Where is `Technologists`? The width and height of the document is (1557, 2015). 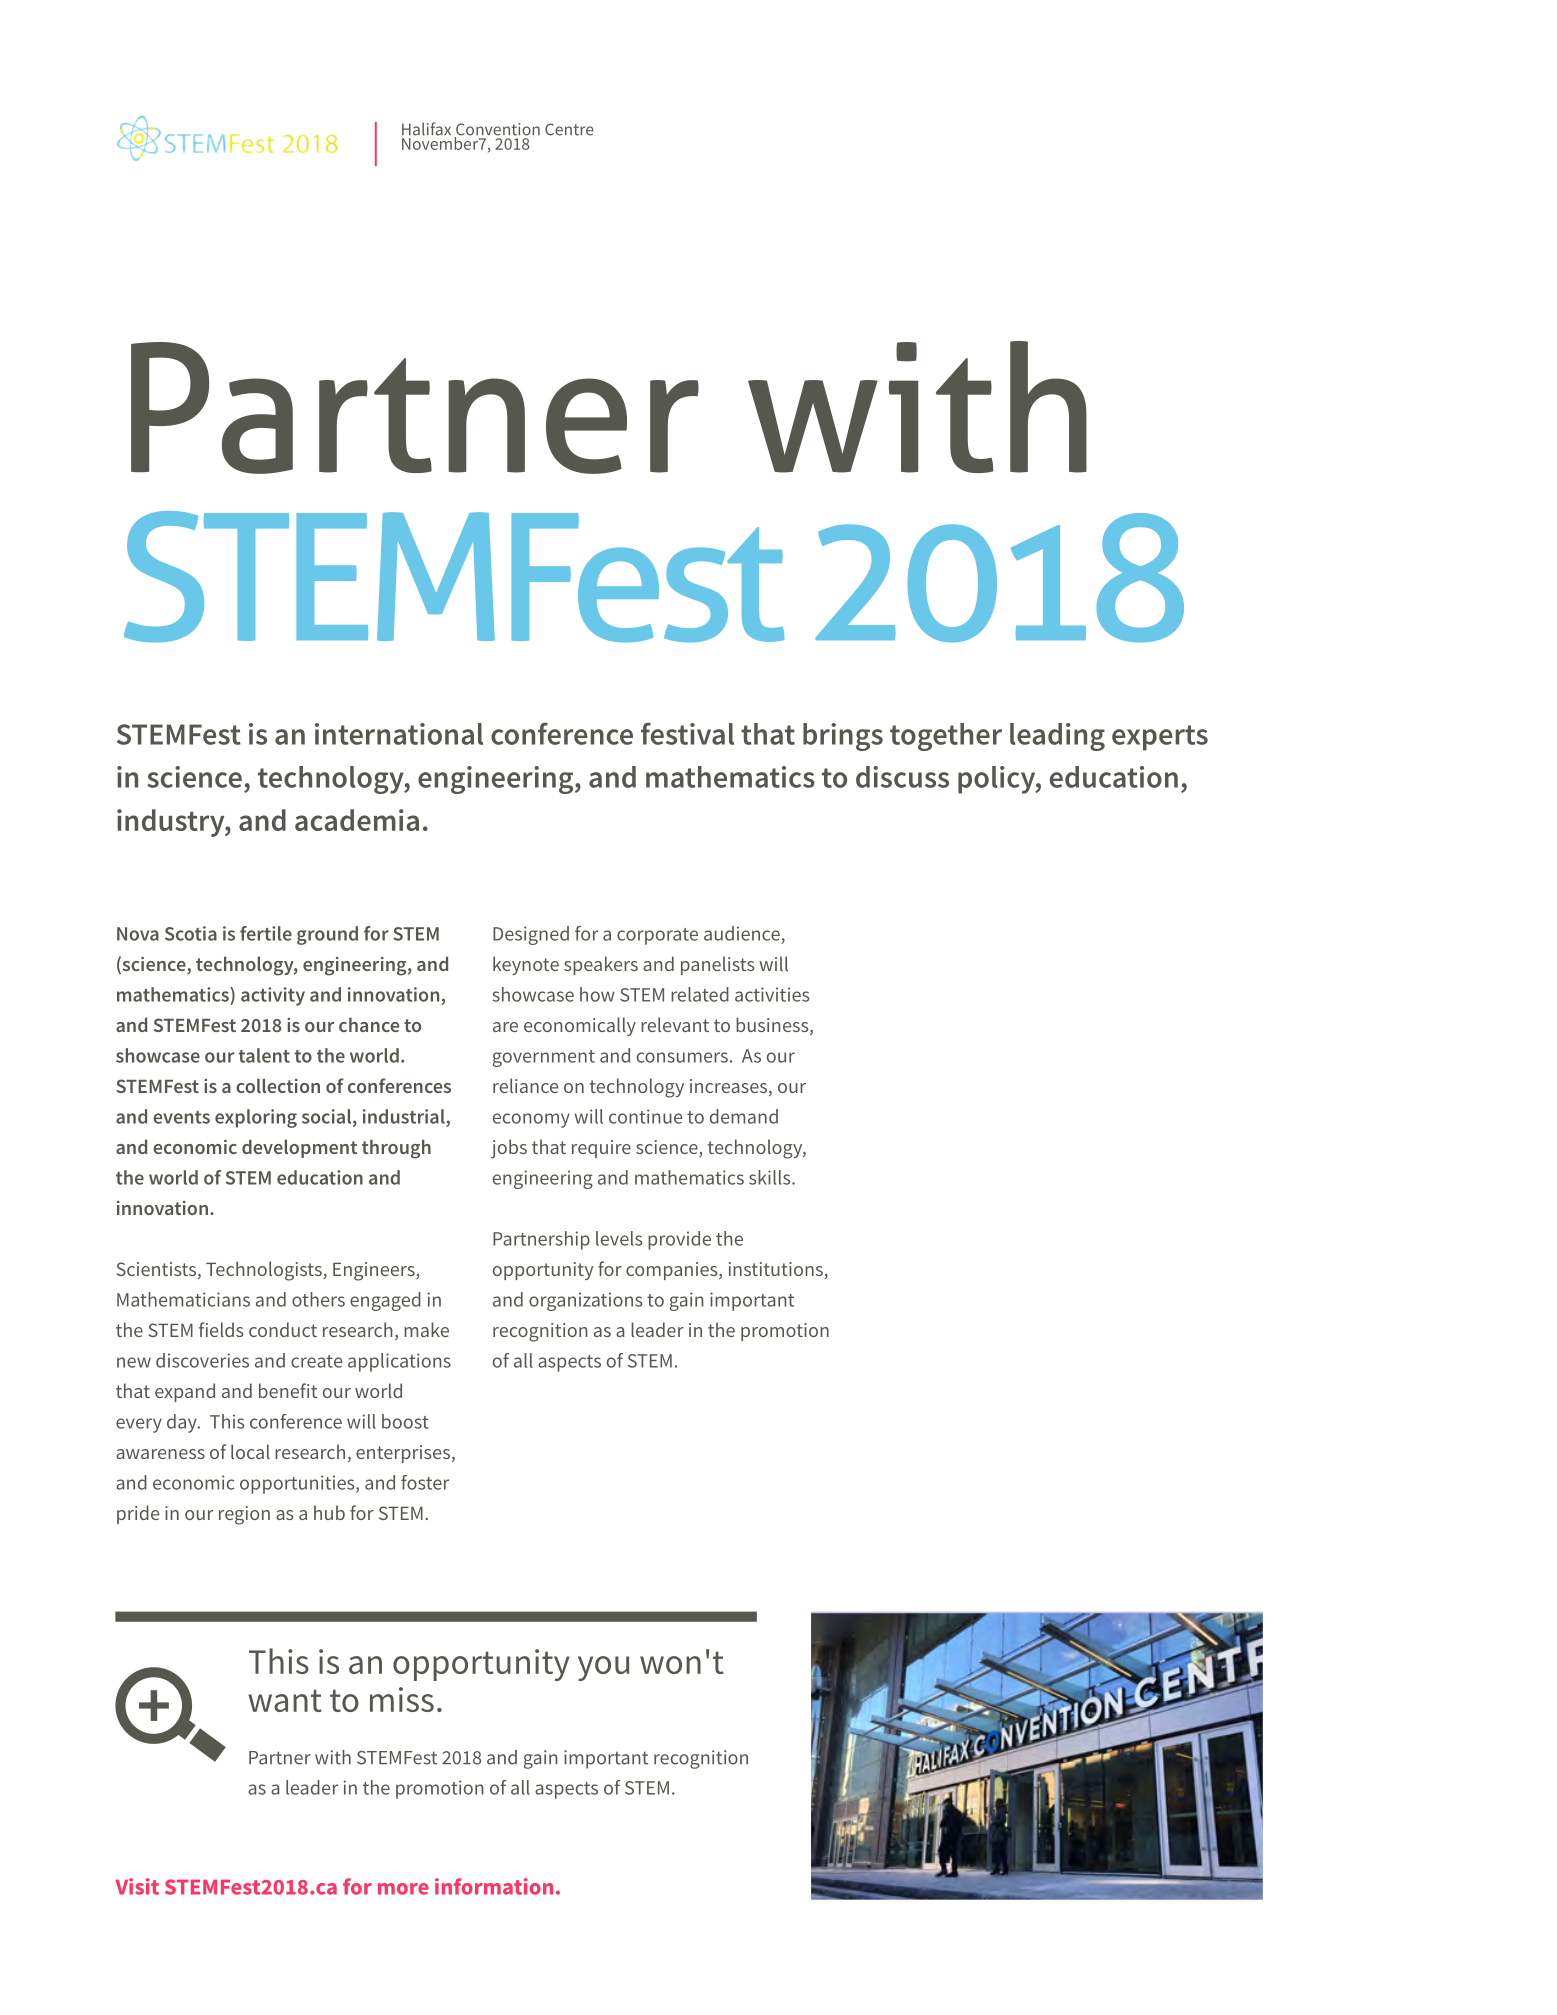
Technologists is located at coordinates (265, 1271).
